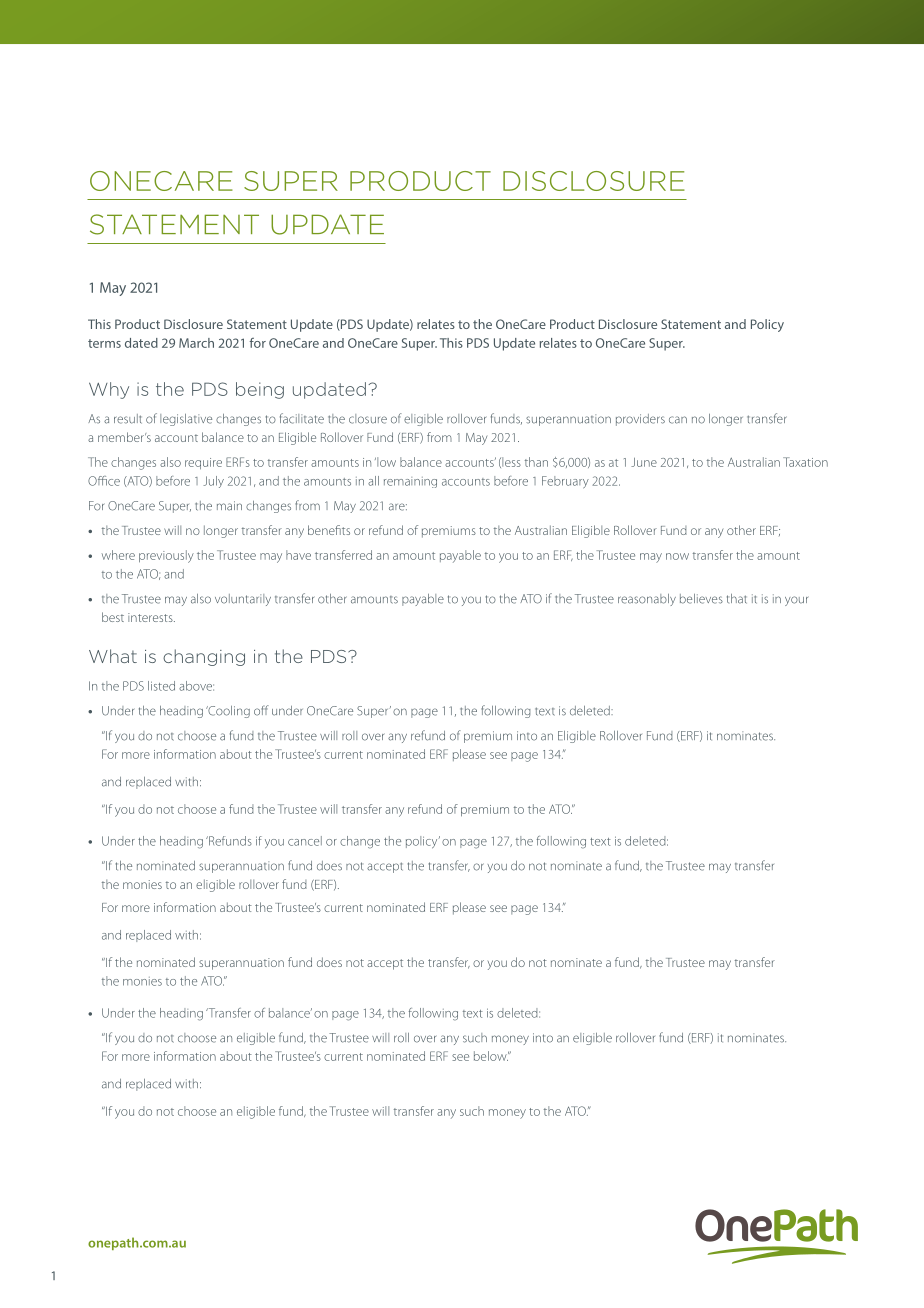 The width and height of the page is (924, 1308). Describe the element at coordinates (298, 555) in the page. I see `have` at that location.
